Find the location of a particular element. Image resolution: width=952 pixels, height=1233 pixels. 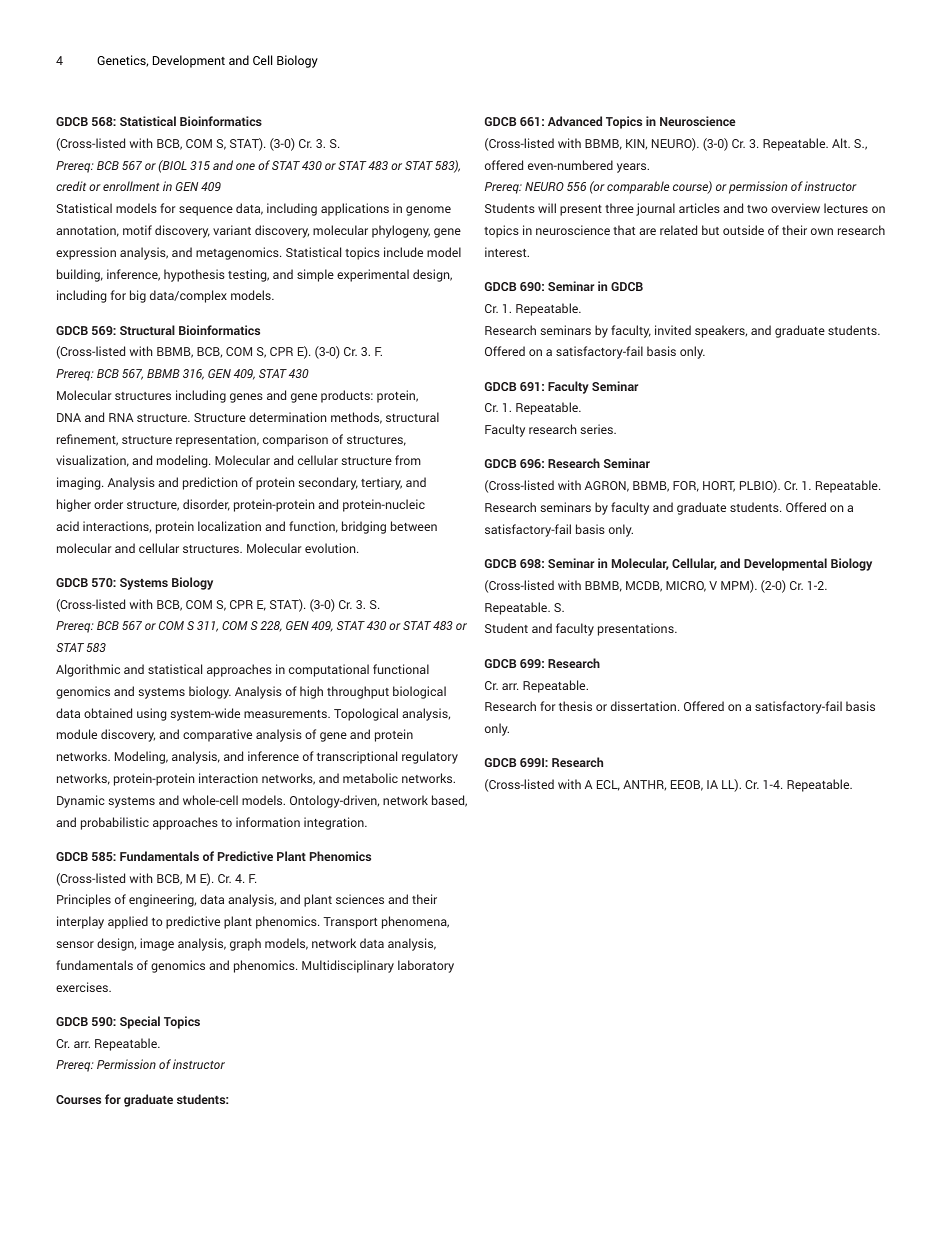

genome is located at coordinates (428, 211).
